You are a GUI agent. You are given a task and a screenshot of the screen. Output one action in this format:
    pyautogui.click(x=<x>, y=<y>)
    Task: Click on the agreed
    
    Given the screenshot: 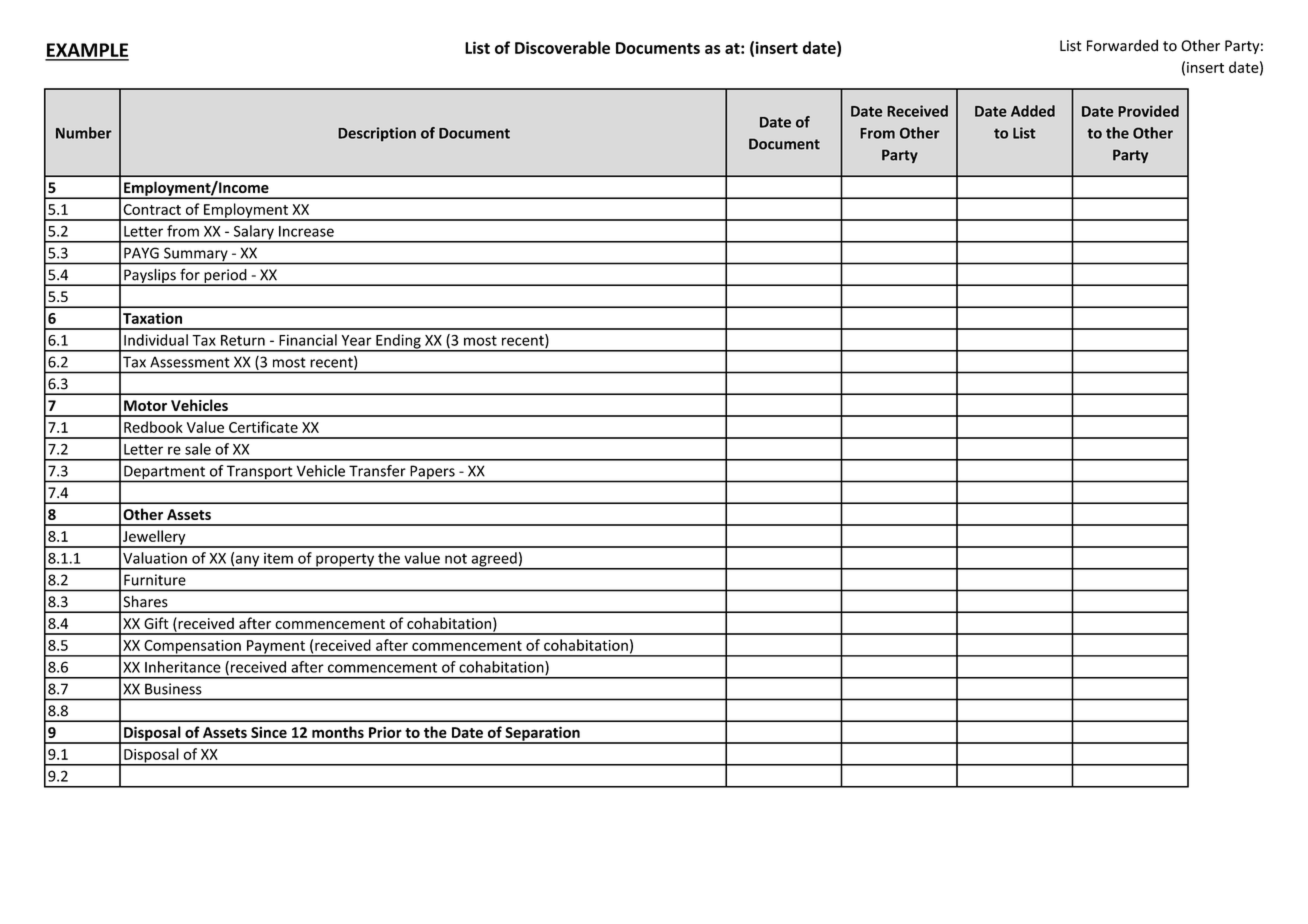 What is the action you would take?
    pyautogui.click(x=494, y=560)
